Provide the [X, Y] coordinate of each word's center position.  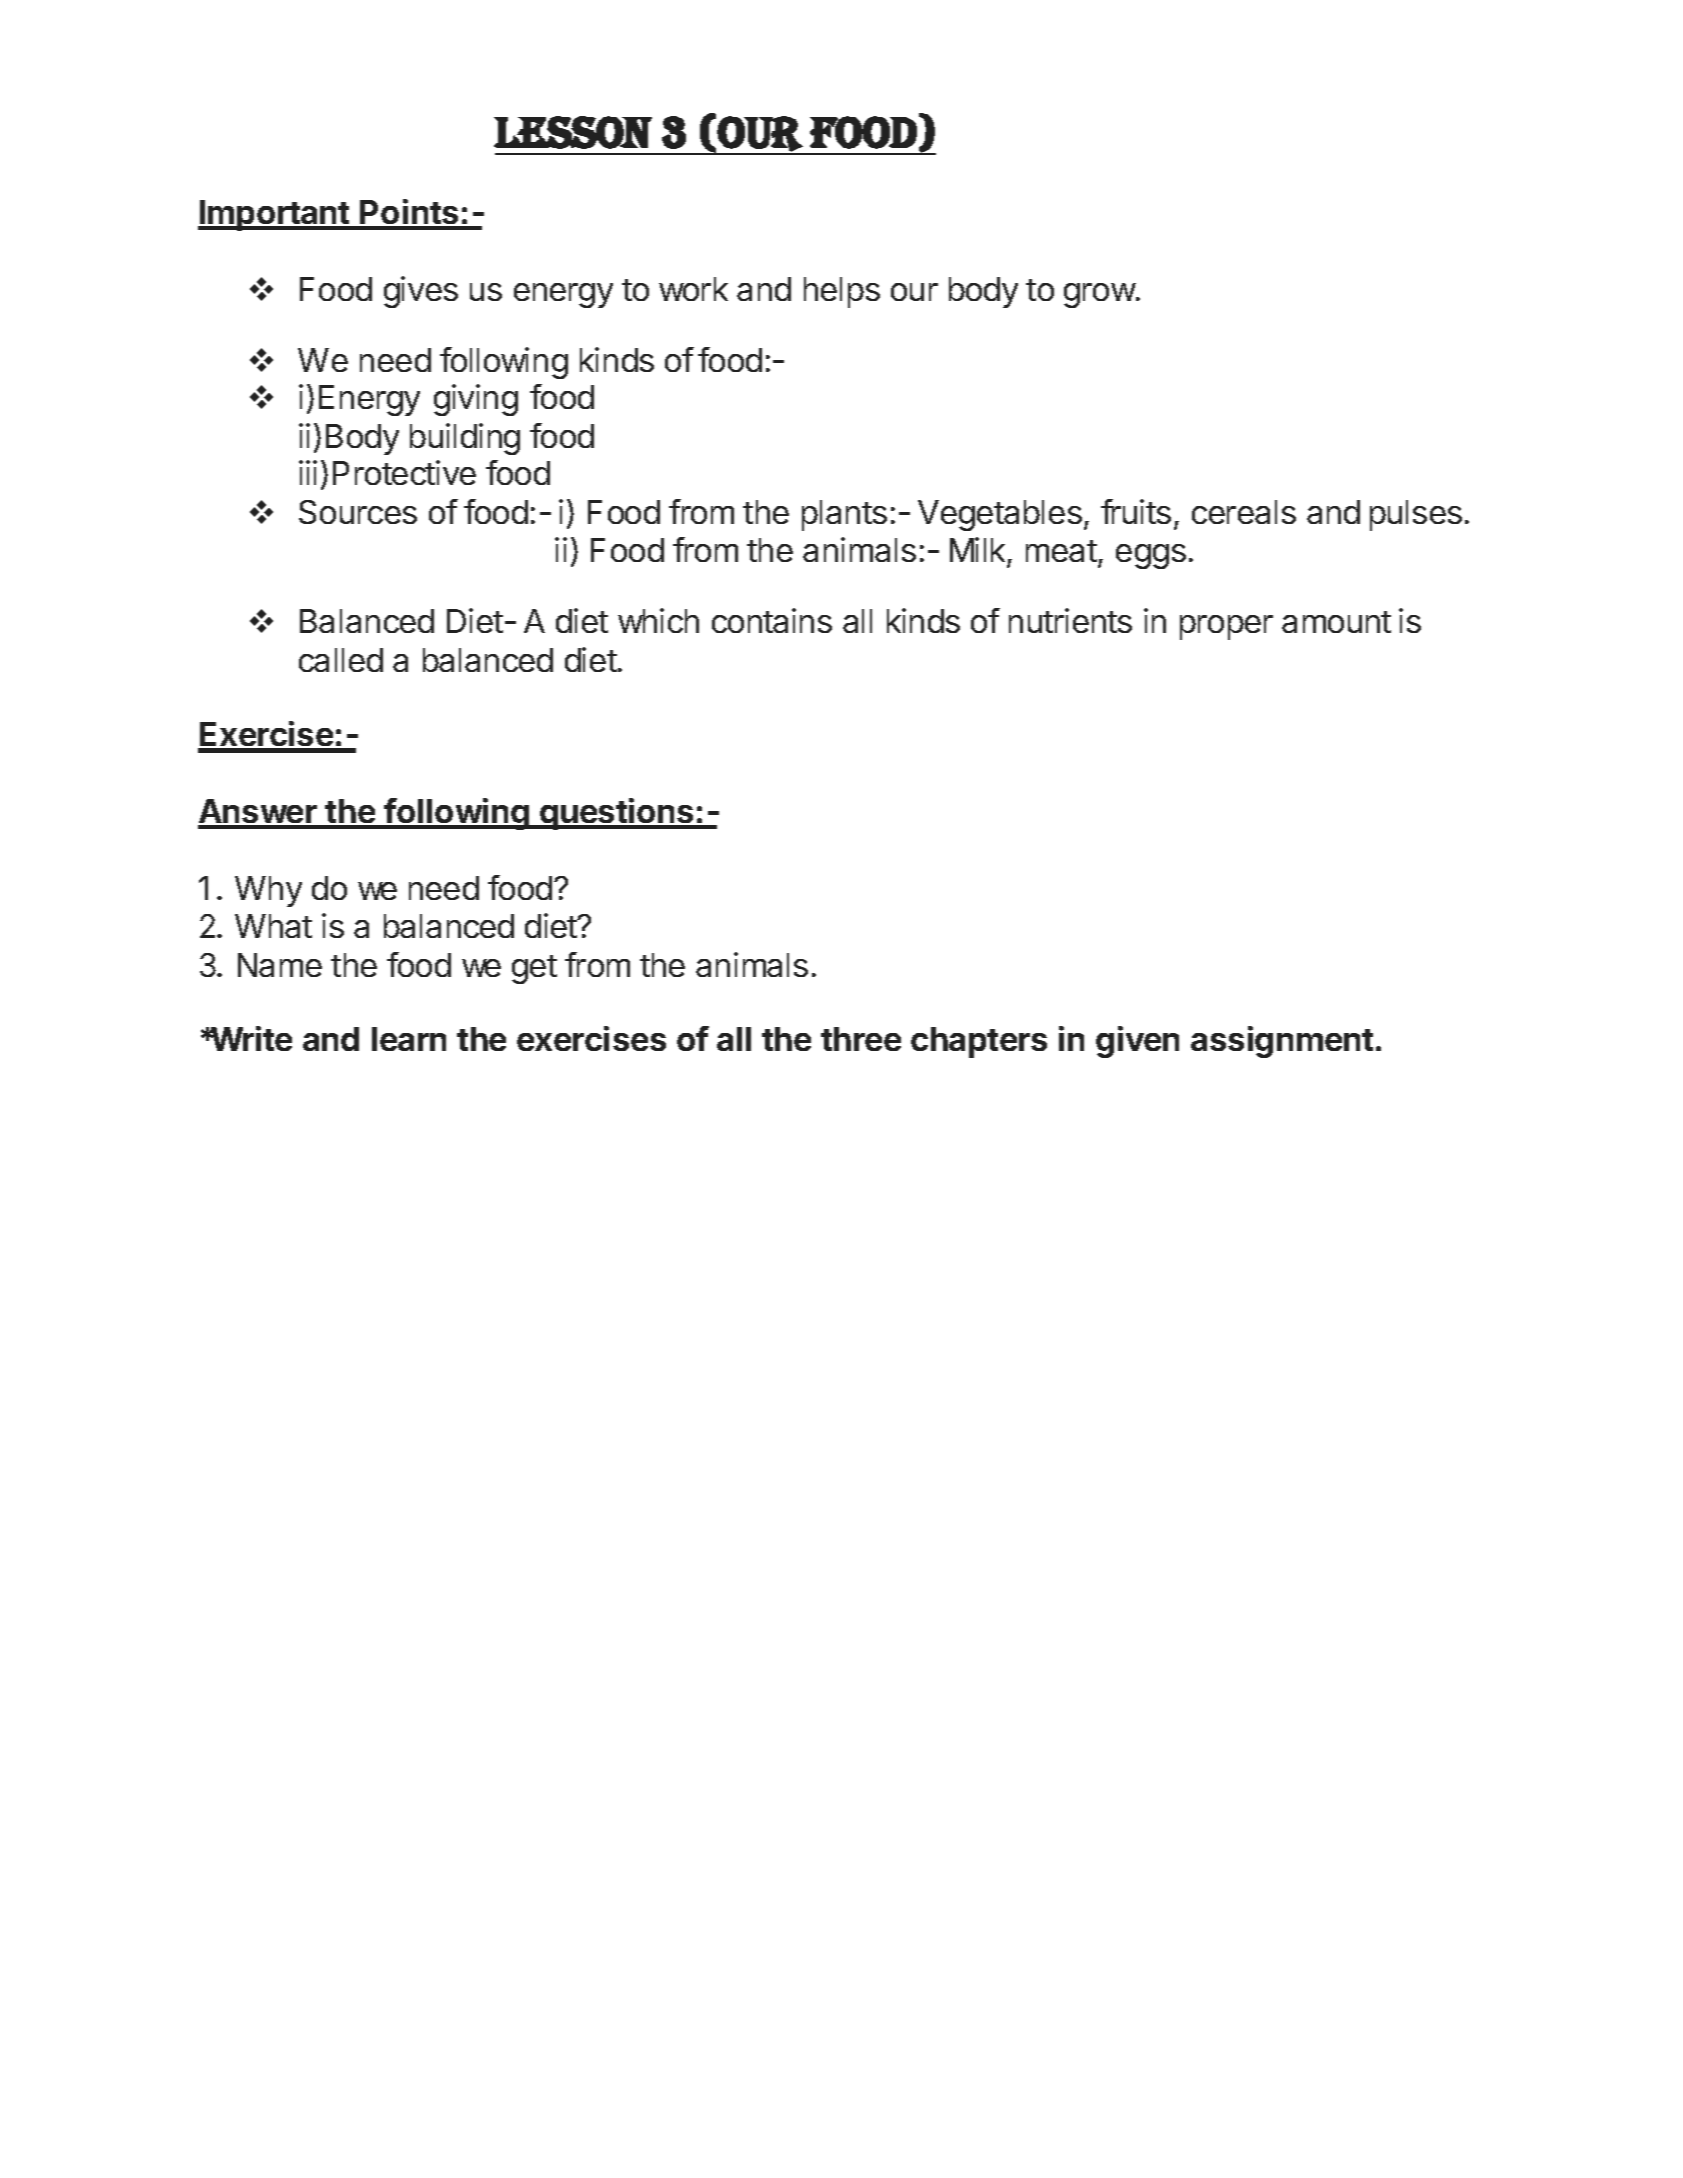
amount [1336, 622]
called [341, 660]
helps [842, 292]
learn [409, 1039]
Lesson [573, 132]
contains [772, 620]
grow [1100, 295]
